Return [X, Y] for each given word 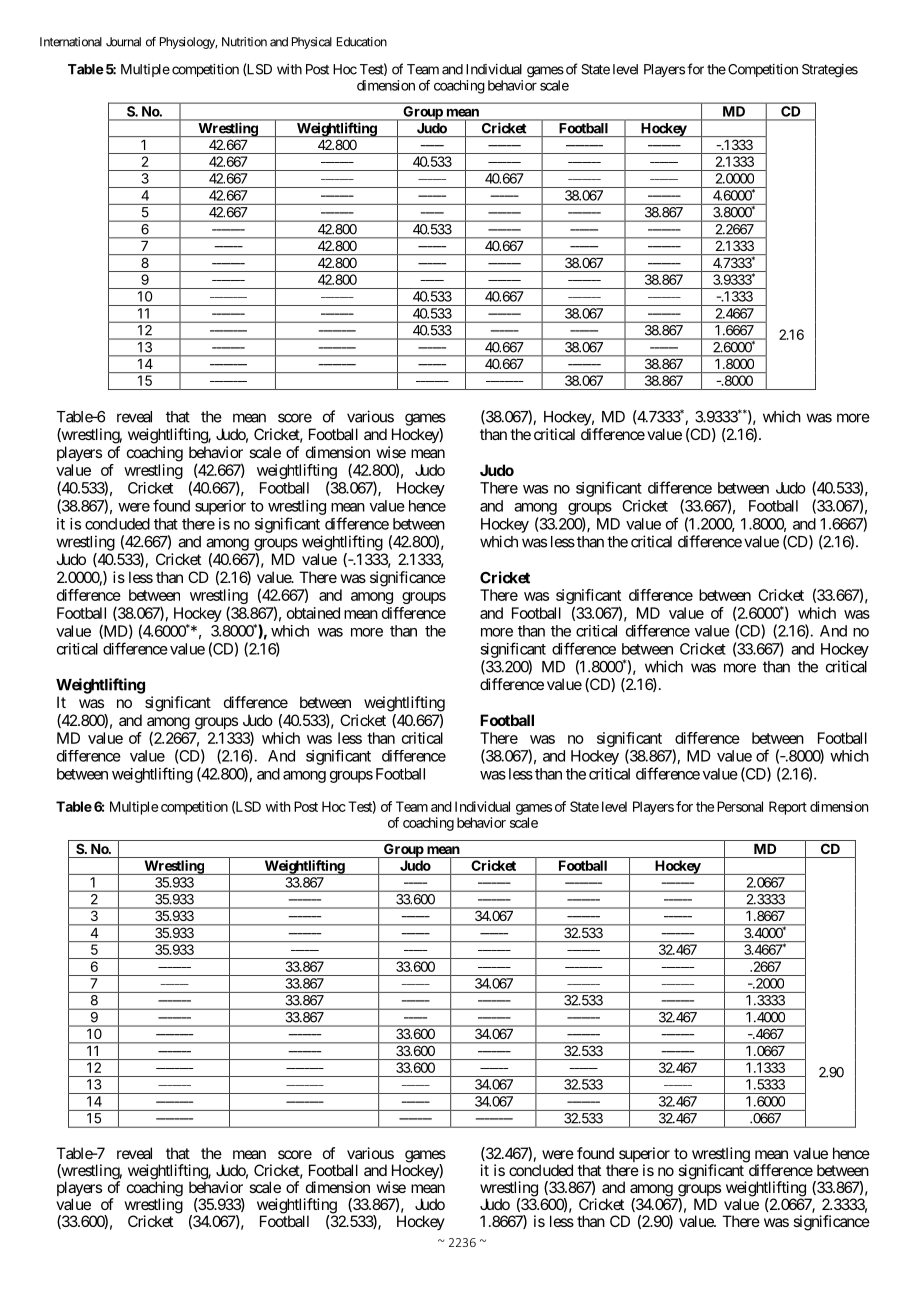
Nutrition [244, 42]
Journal [123, 42]
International [71, 42]
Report [788, 808]
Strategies [830, 71]
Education [362, 42]
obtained [313, 613]
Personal [740, 806]
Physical [312, 43]
